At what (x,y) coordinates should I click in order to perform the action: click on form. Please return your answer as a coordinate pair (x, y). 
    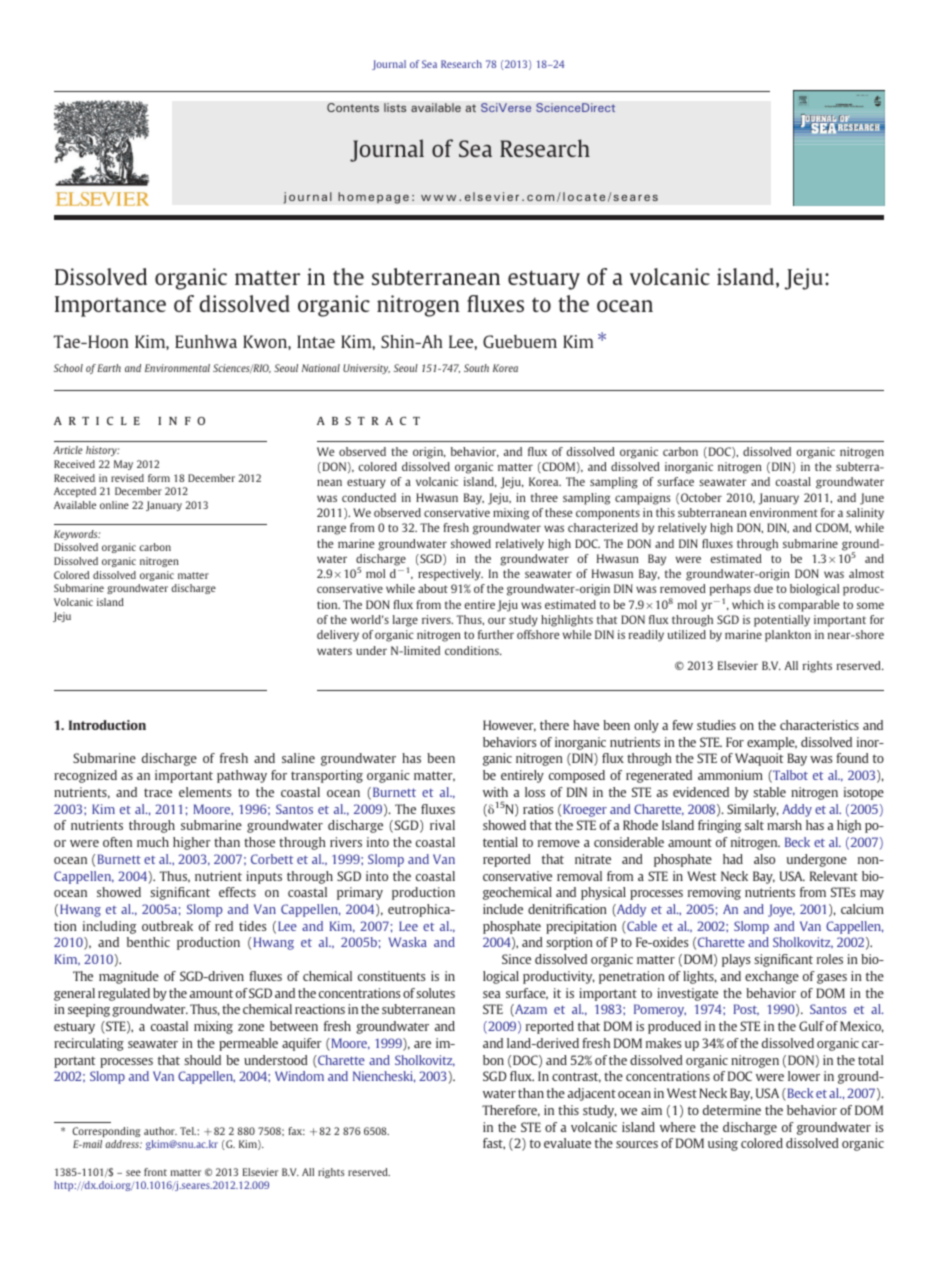
    Looking at the image, I should click on (159, 478).
